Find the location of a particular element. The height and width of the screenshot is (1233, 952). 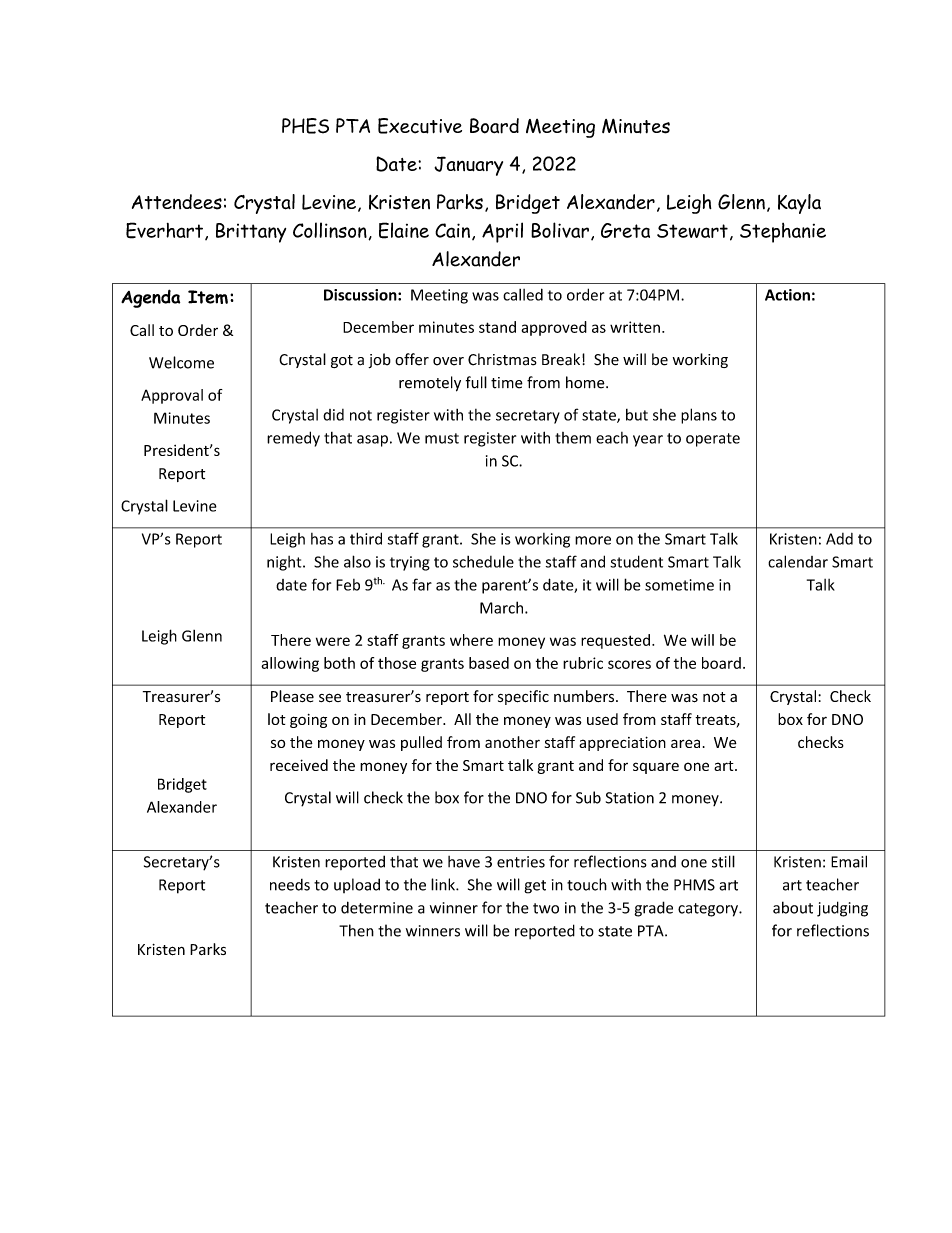

full is located at coordinates (476, 382).
